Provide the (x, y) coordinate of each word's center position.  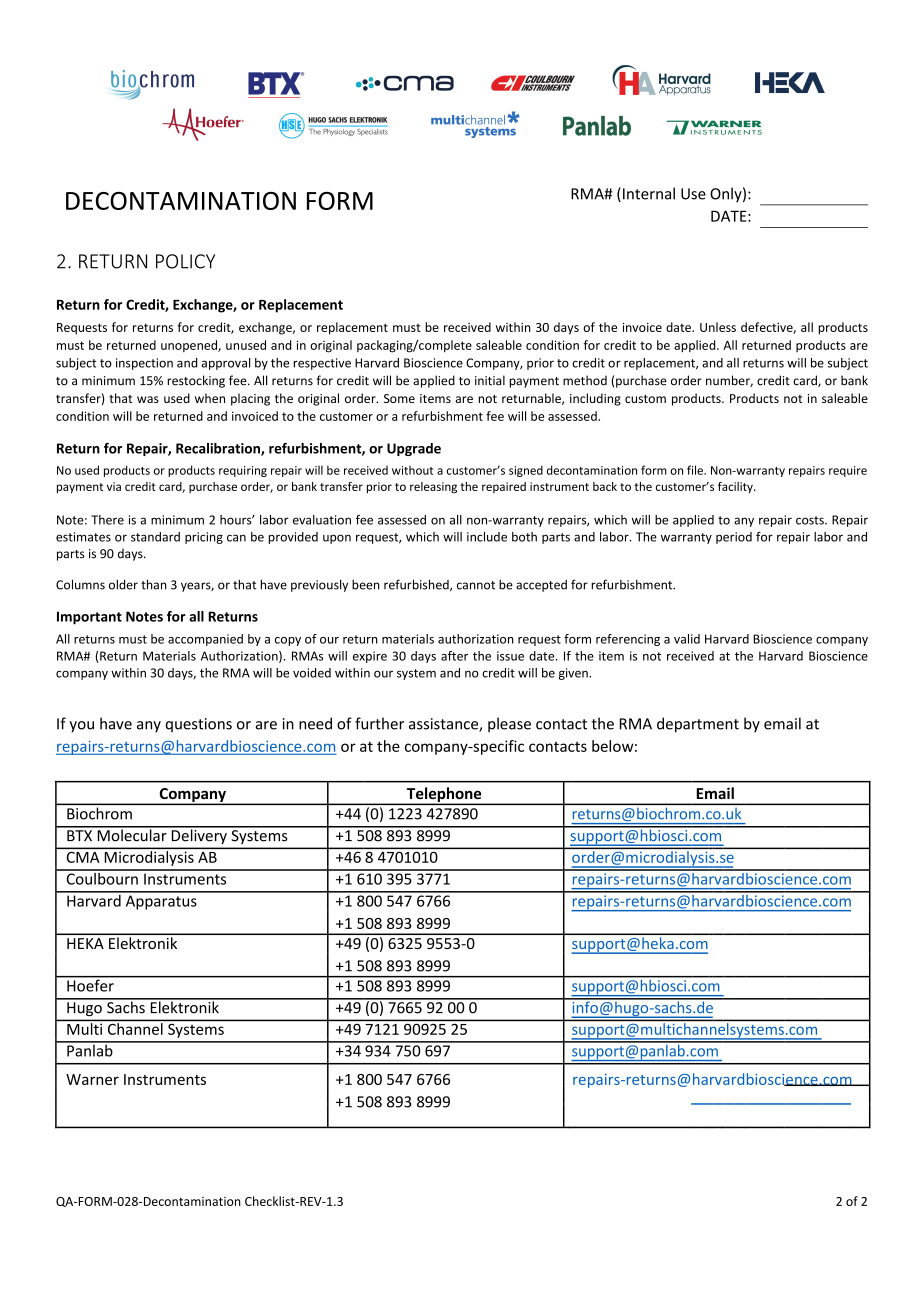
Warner (92, 1079)
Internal (649, 193)
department (698, 725)
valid (687, 639)
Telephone (444, 795)
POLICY (185, 261)
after (454, 656)
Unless (718, 327)
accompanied (205, 640)
